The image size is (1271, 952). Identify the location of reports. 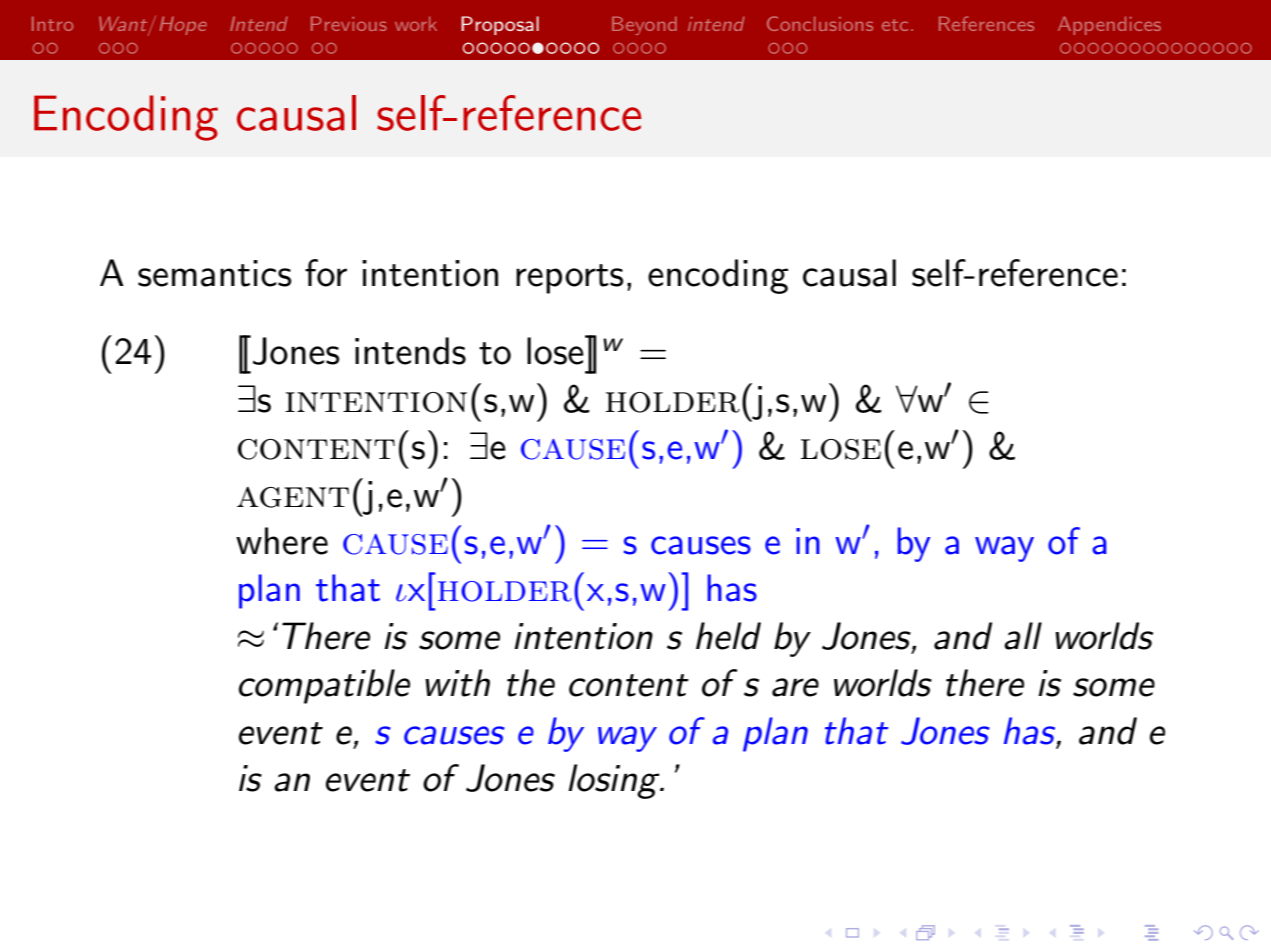
(569, 279).
